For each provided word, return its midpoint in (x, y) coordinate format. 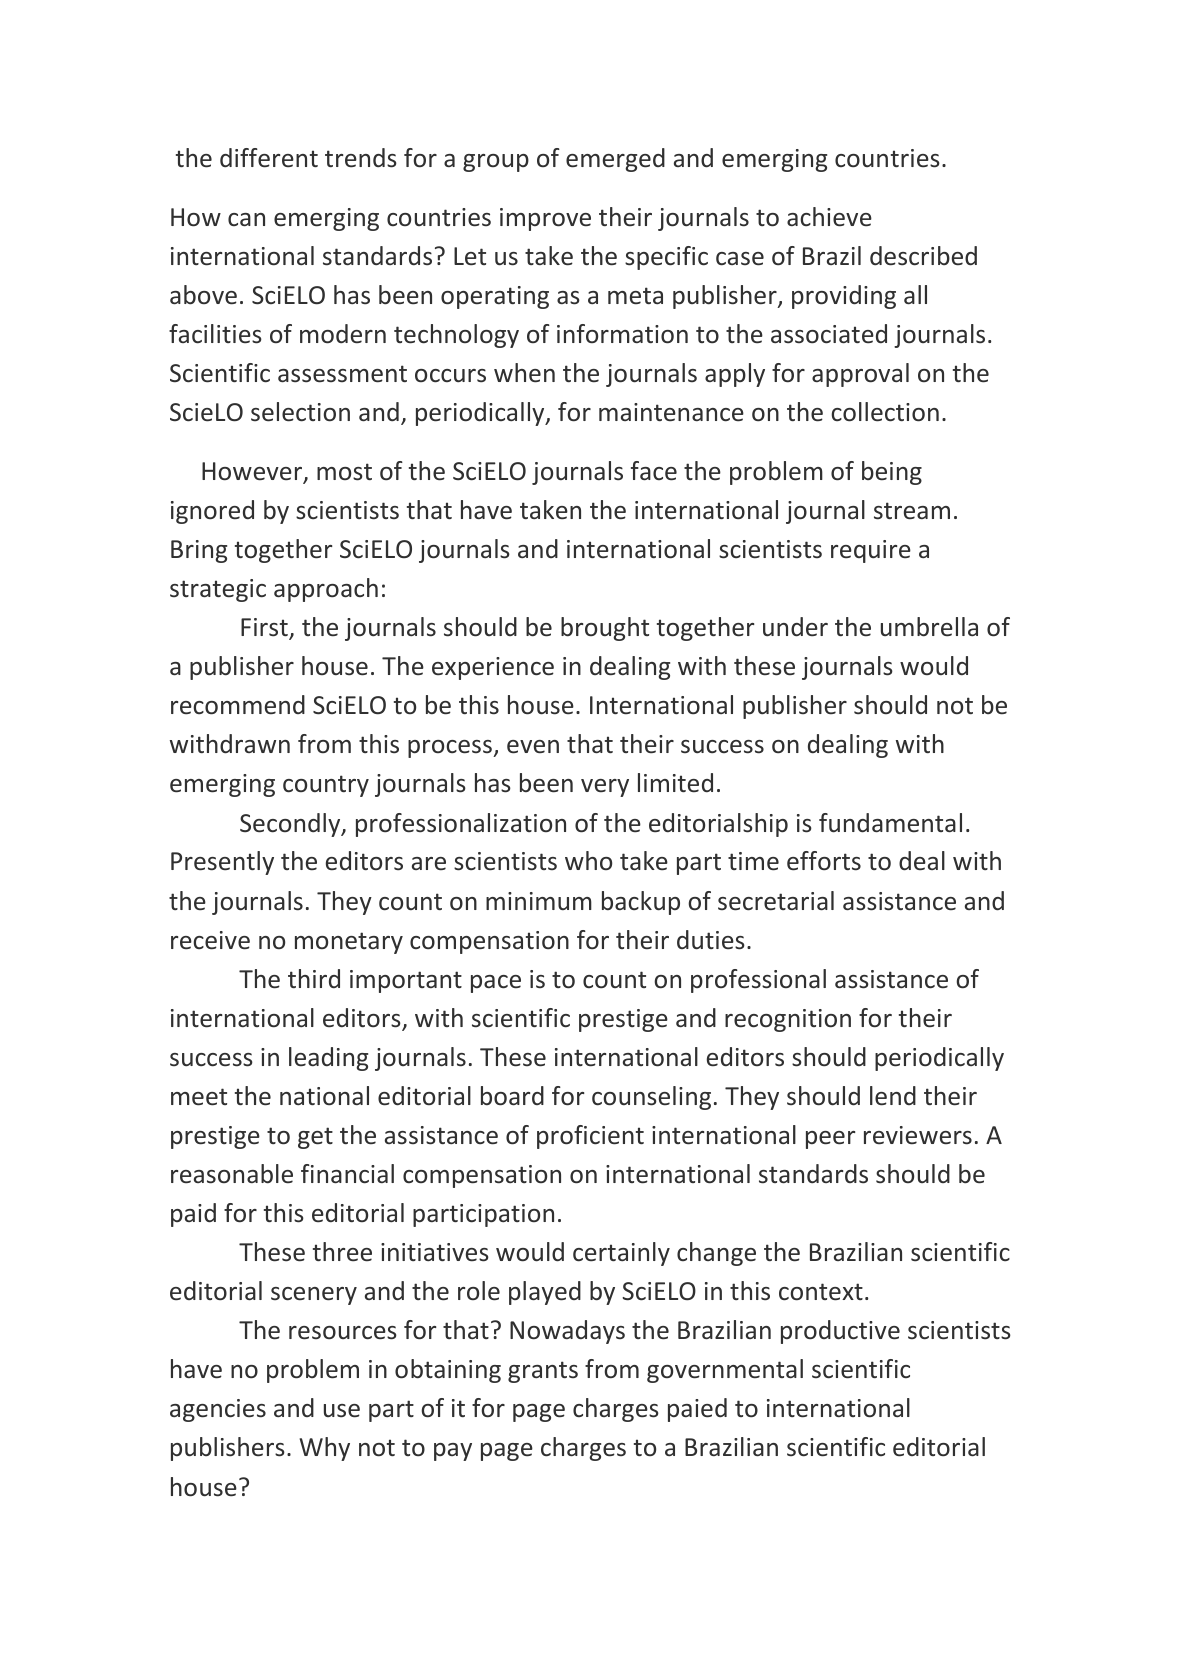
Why (325, 1449)
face (654, 471)
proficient (590, 1137)
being (892, 473)
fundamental (890, 823)
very (605, 788)
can (246, 219)
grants (543, 1372)
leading (328, 1059)
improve (545, 219)
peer (830, 1140)
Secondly (291, 825)
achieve (829, 217)
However (253, 472)
